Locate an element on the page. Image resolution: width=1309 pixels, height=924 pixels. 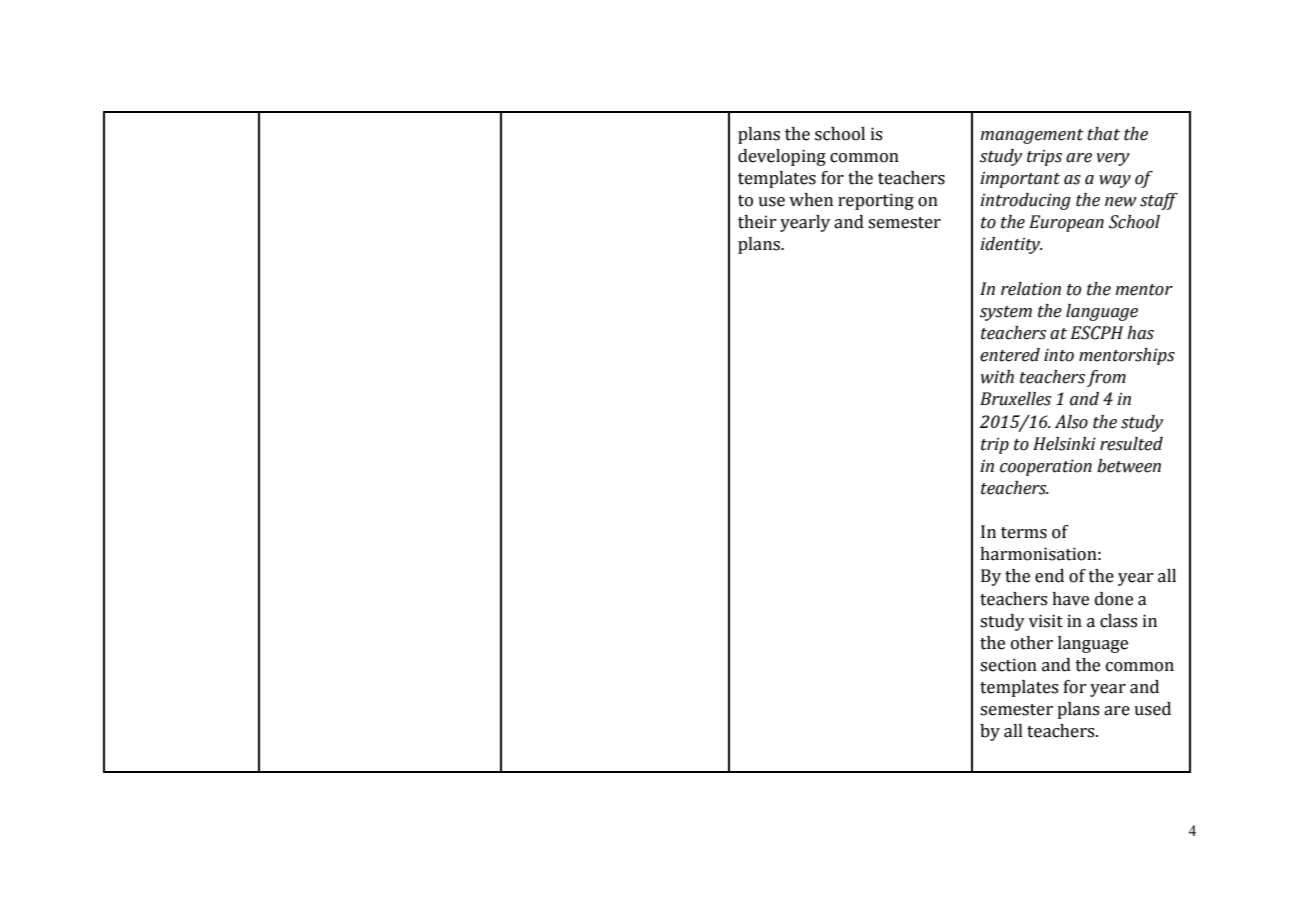
section is located at coordinates (1008, 665).
